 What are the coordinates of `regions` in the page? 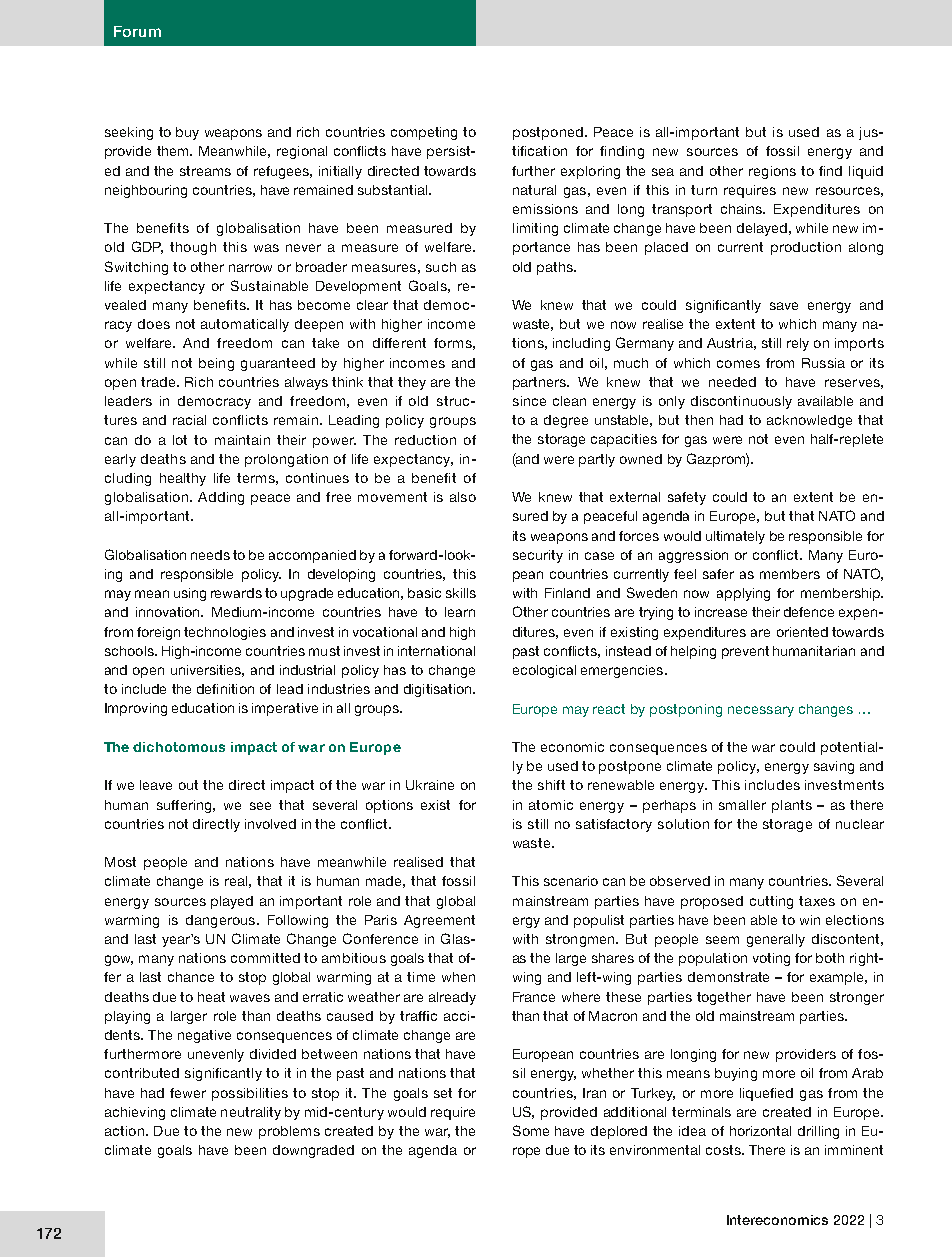 It's located at (772, 172).
